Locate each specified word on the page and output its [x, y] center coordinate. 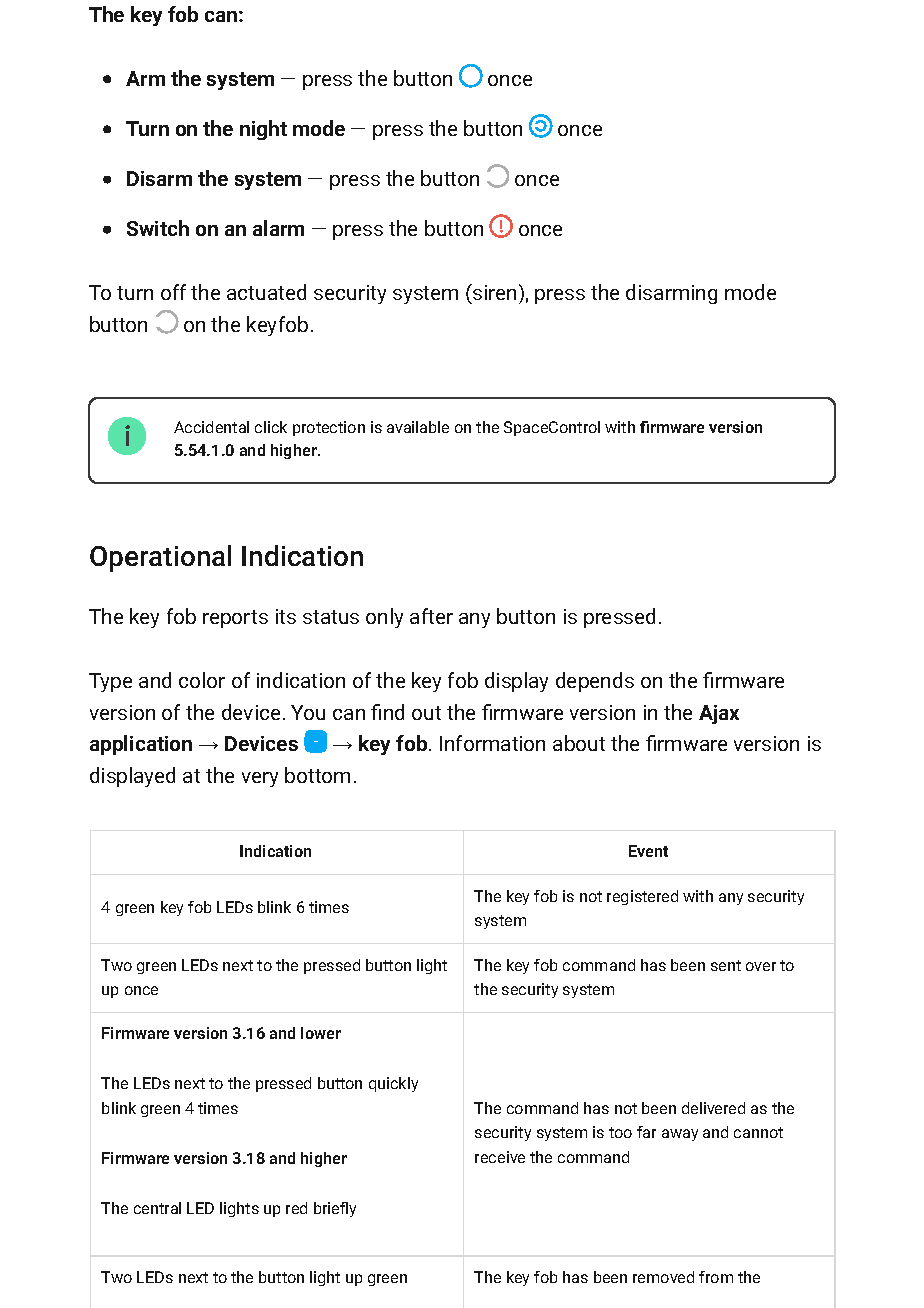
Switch [158, 228]
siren [493, 292]
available [418, 427]
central [157, 1208]
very [260, 779]
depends [595, 682]
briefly [335, 1209]
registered [642, 897]
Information [492, 743]
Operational [160, 558]
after [431, 616]
